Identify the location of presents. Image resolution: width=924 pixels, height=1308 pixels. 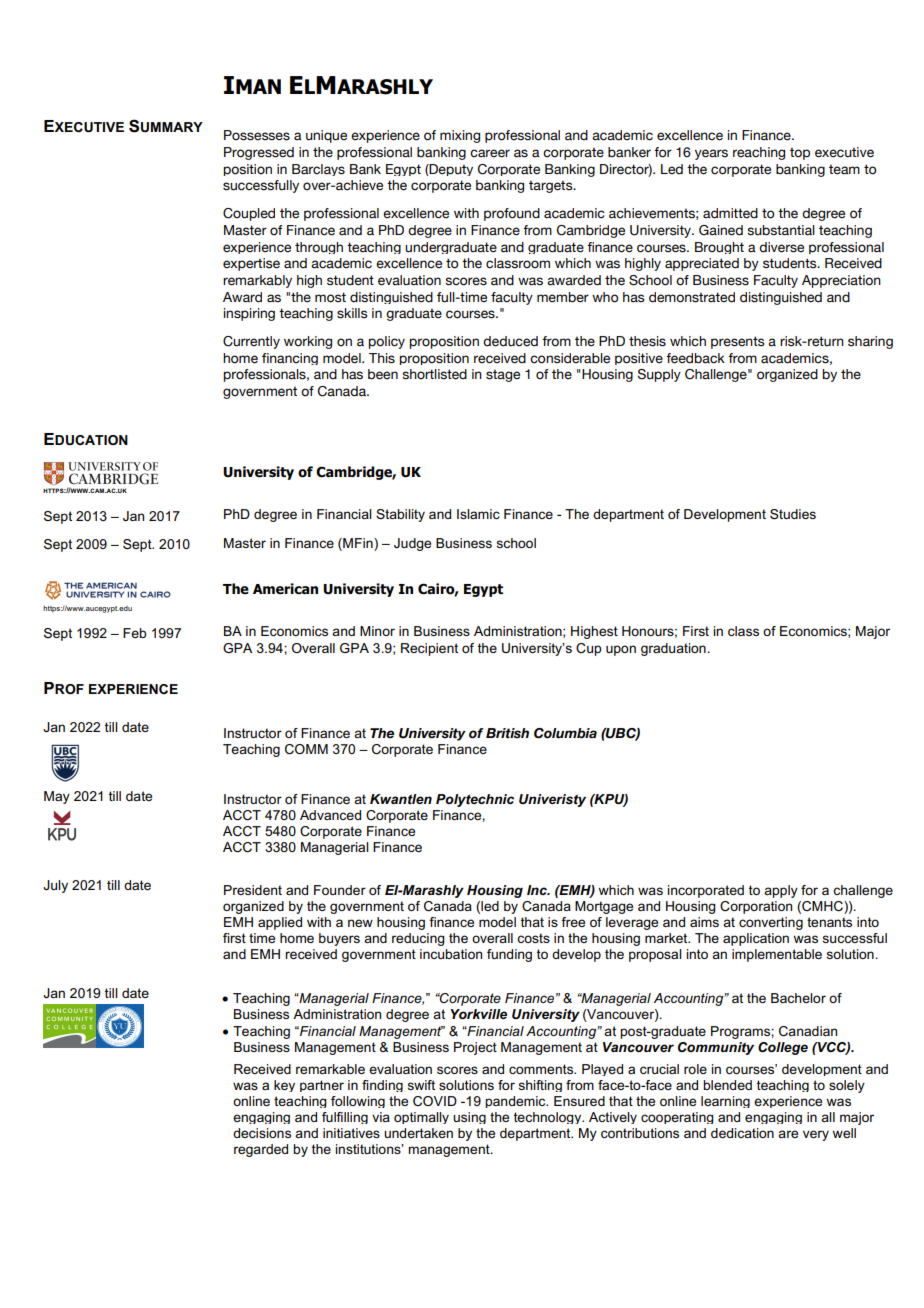
(737, 342).
